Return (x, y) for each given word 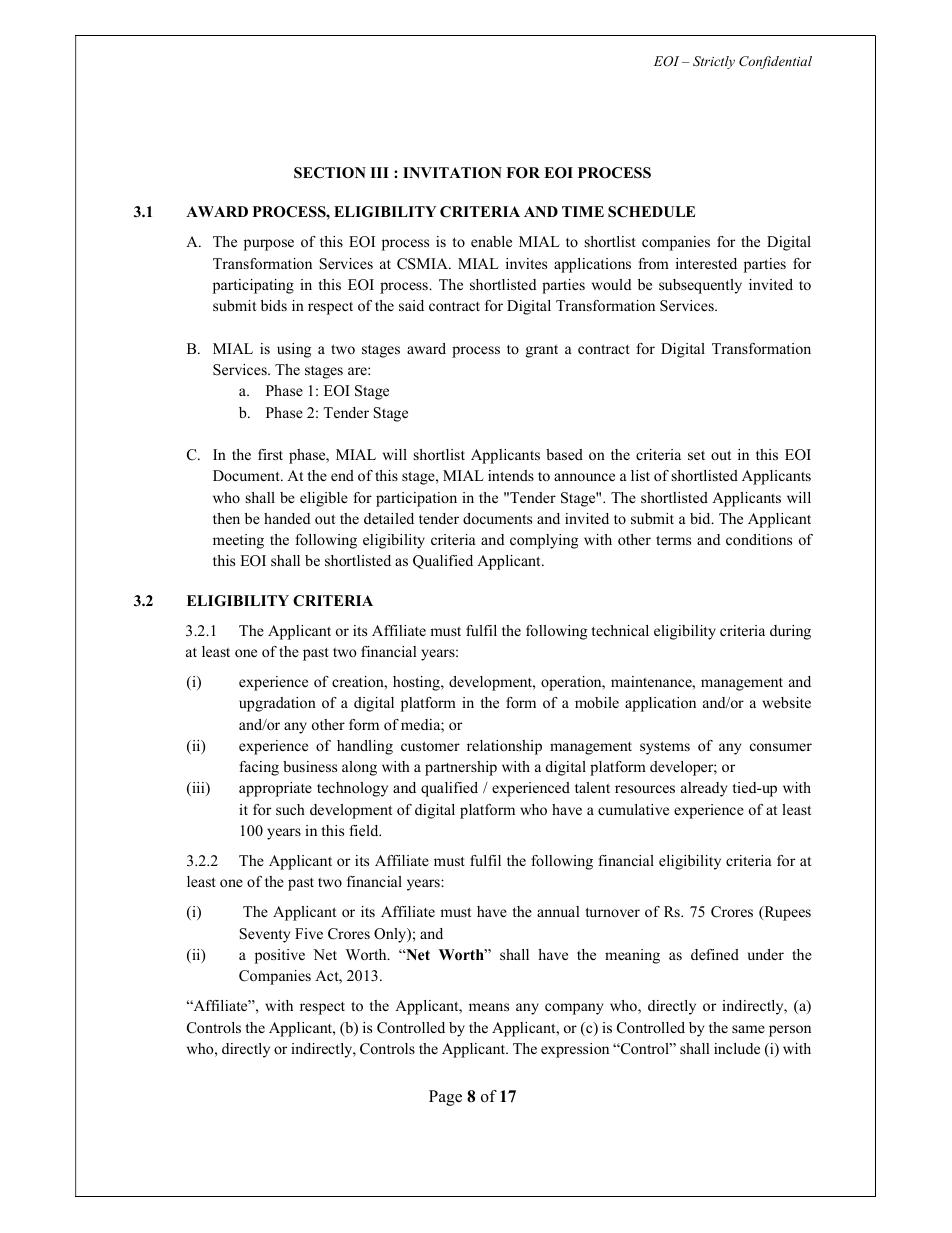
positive (280, 956)
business (310, 766)
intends (511, 475)
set (696, 455)
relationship (504, 747)
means (489, 1007)
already (704, 789)
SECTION (330, 173)
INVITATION (452, 173)
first (270, 454)
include (737, 1048)
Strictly (714, 62)
